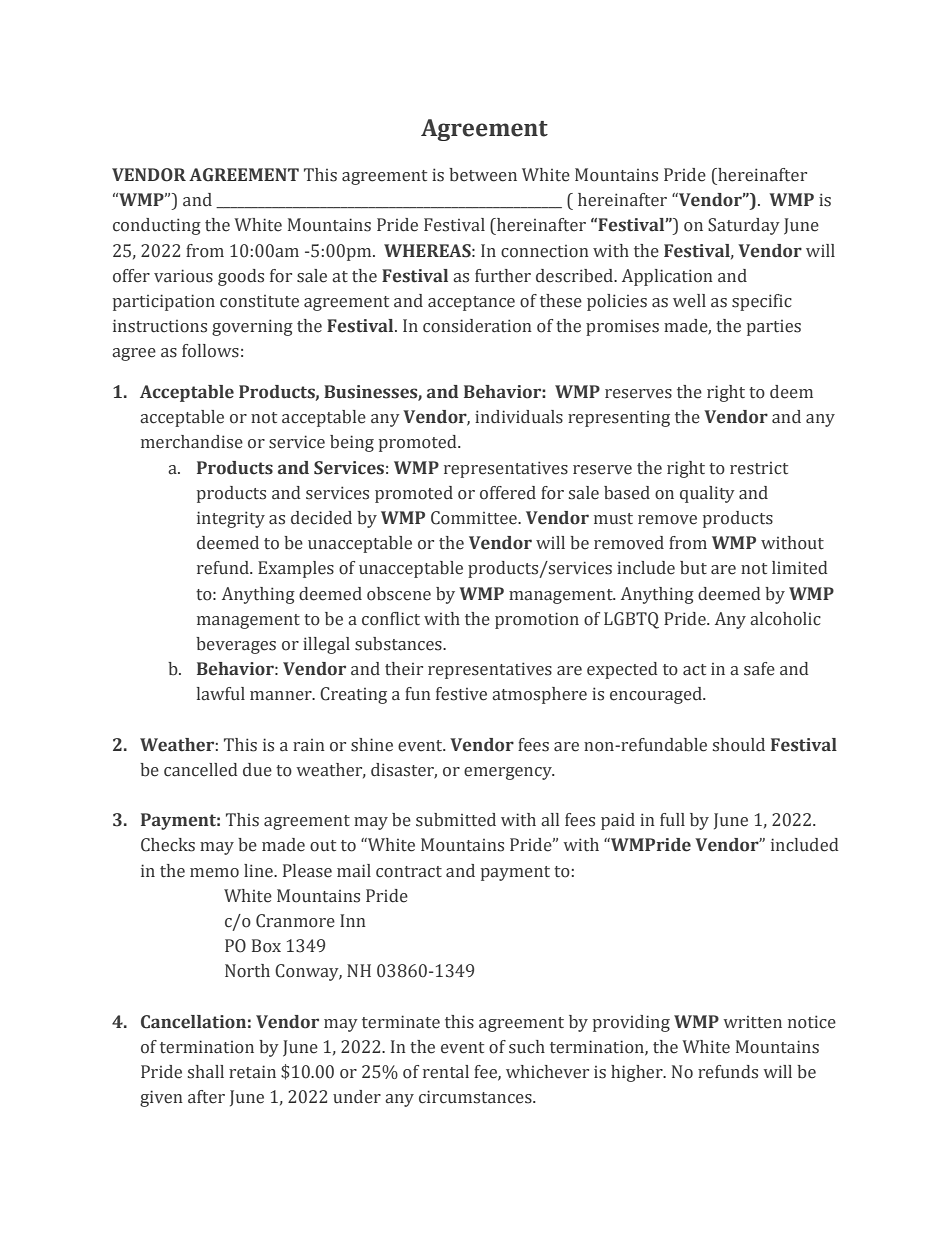 The height and width of the document is (1233, 952). What do you see at coordinates (257, 770) in the document?
I see `due` at bounding box center [257, 770].
